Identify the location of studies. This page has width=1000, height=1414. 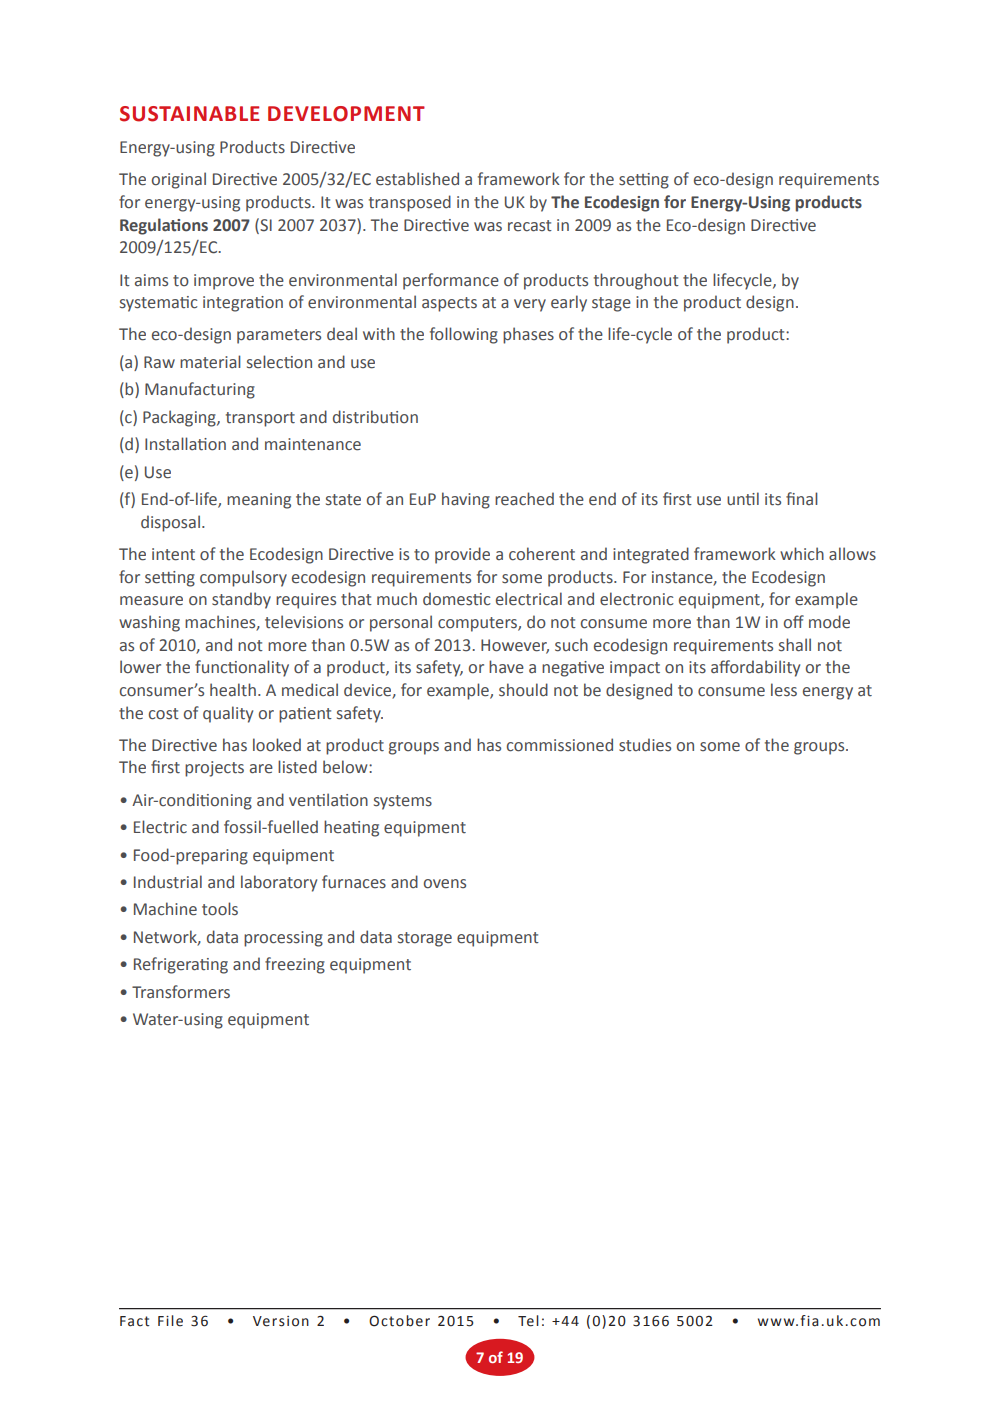
(645, 745).
